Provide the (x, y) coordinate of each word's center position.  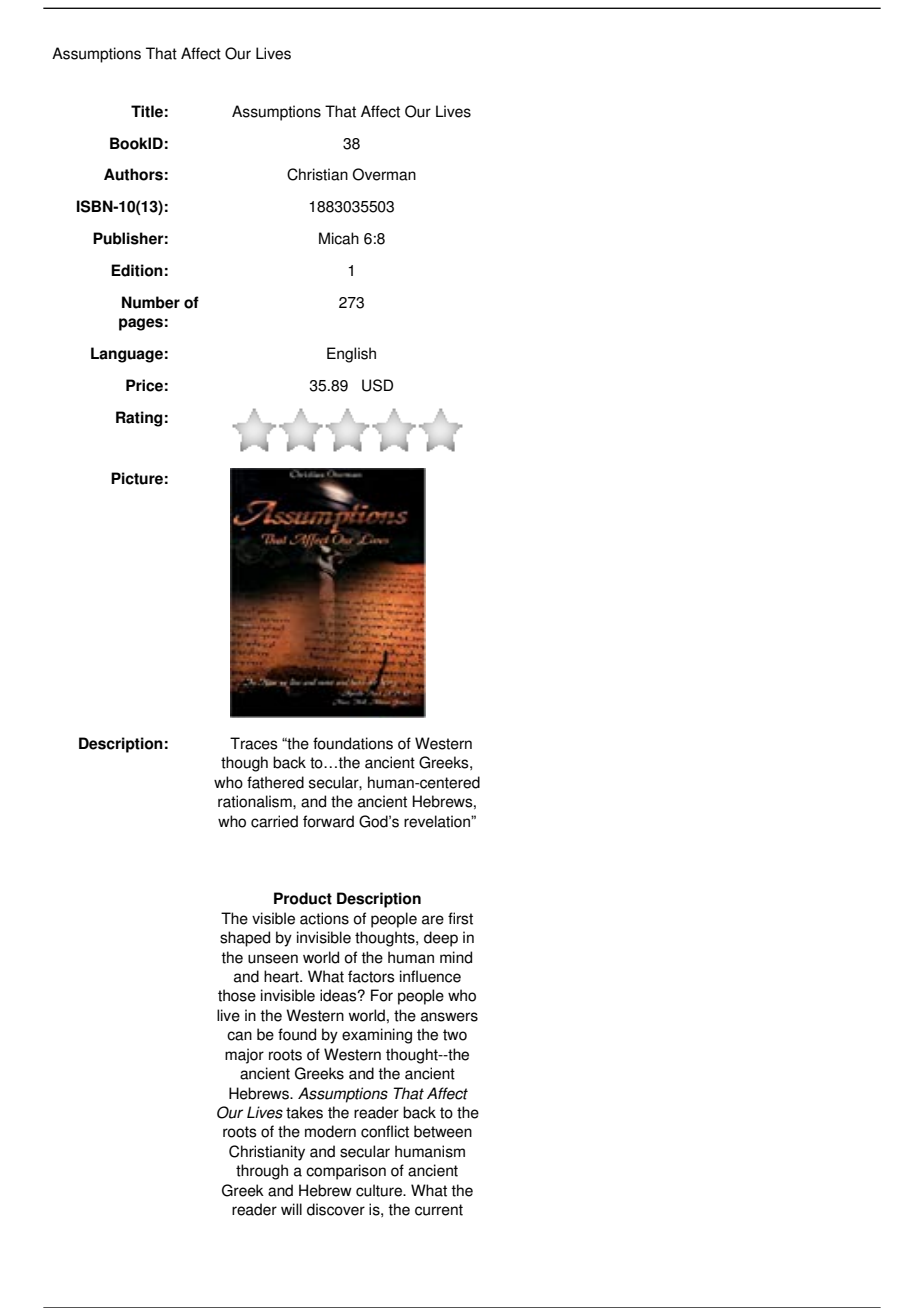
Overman (384, 174)
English (351, 355)
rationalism (256, 801)
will (291, 1209)
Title (147, 111)
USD (377, 385)
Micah (339, 238)
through (262, 1172)
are (433, 920)
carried (274, 821)
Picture (137, 478)
